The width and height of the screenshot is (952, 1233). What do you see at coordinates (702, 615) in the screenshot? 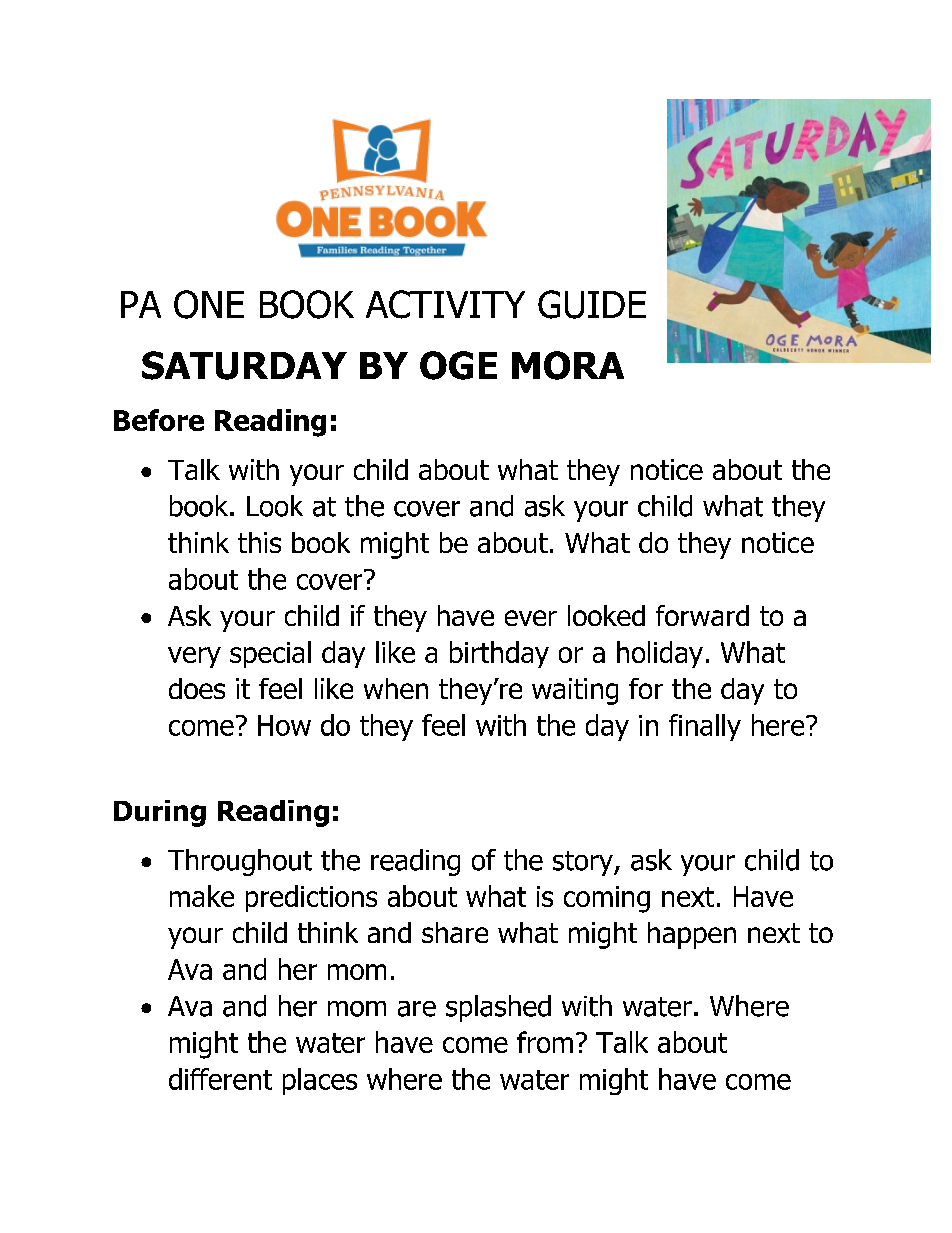
I see `forward` at bounding box center [702, 615].
